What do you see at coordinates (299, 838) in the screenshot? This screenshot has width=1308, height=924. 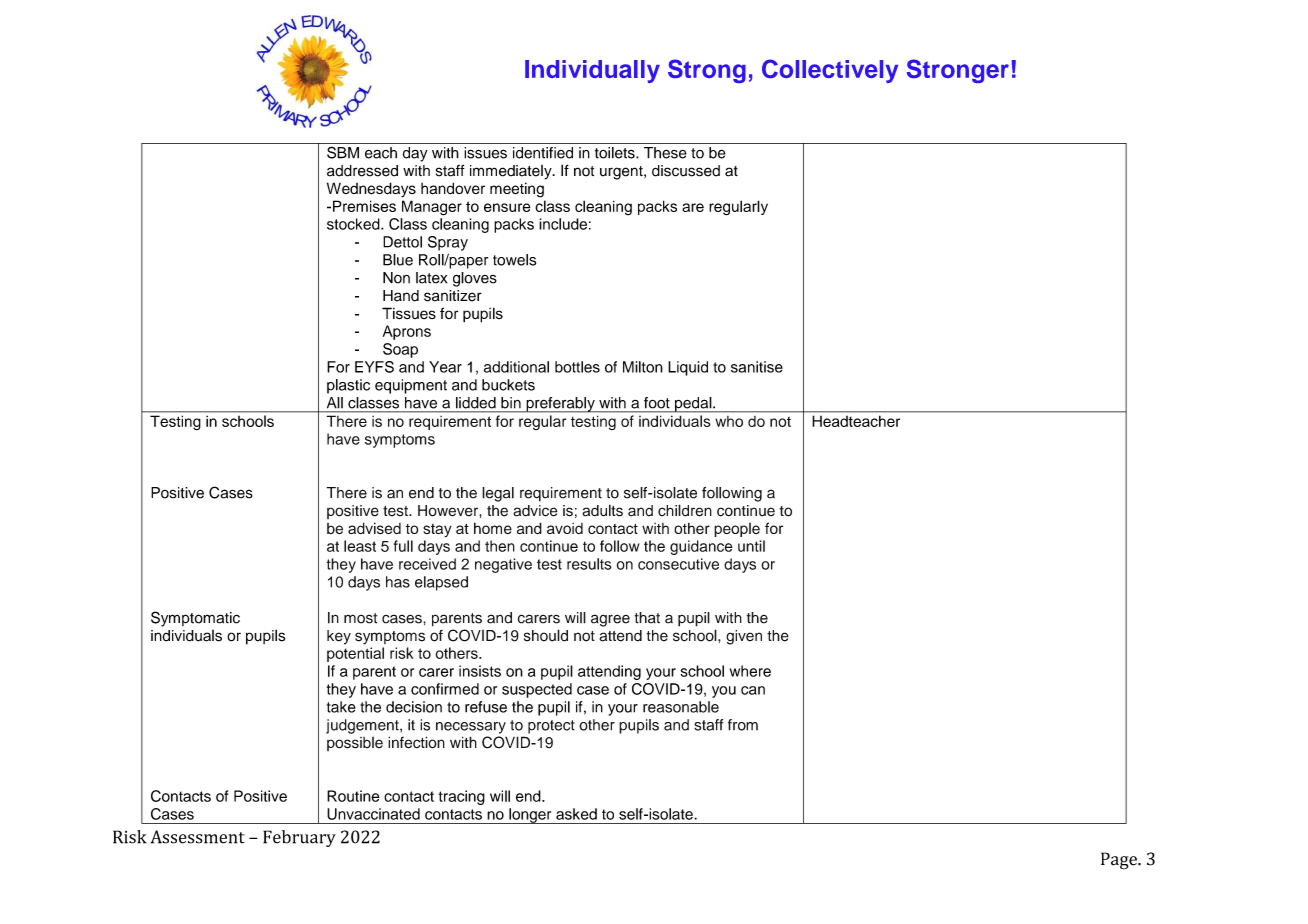 I see `February` at bounding box center [299, 838].
